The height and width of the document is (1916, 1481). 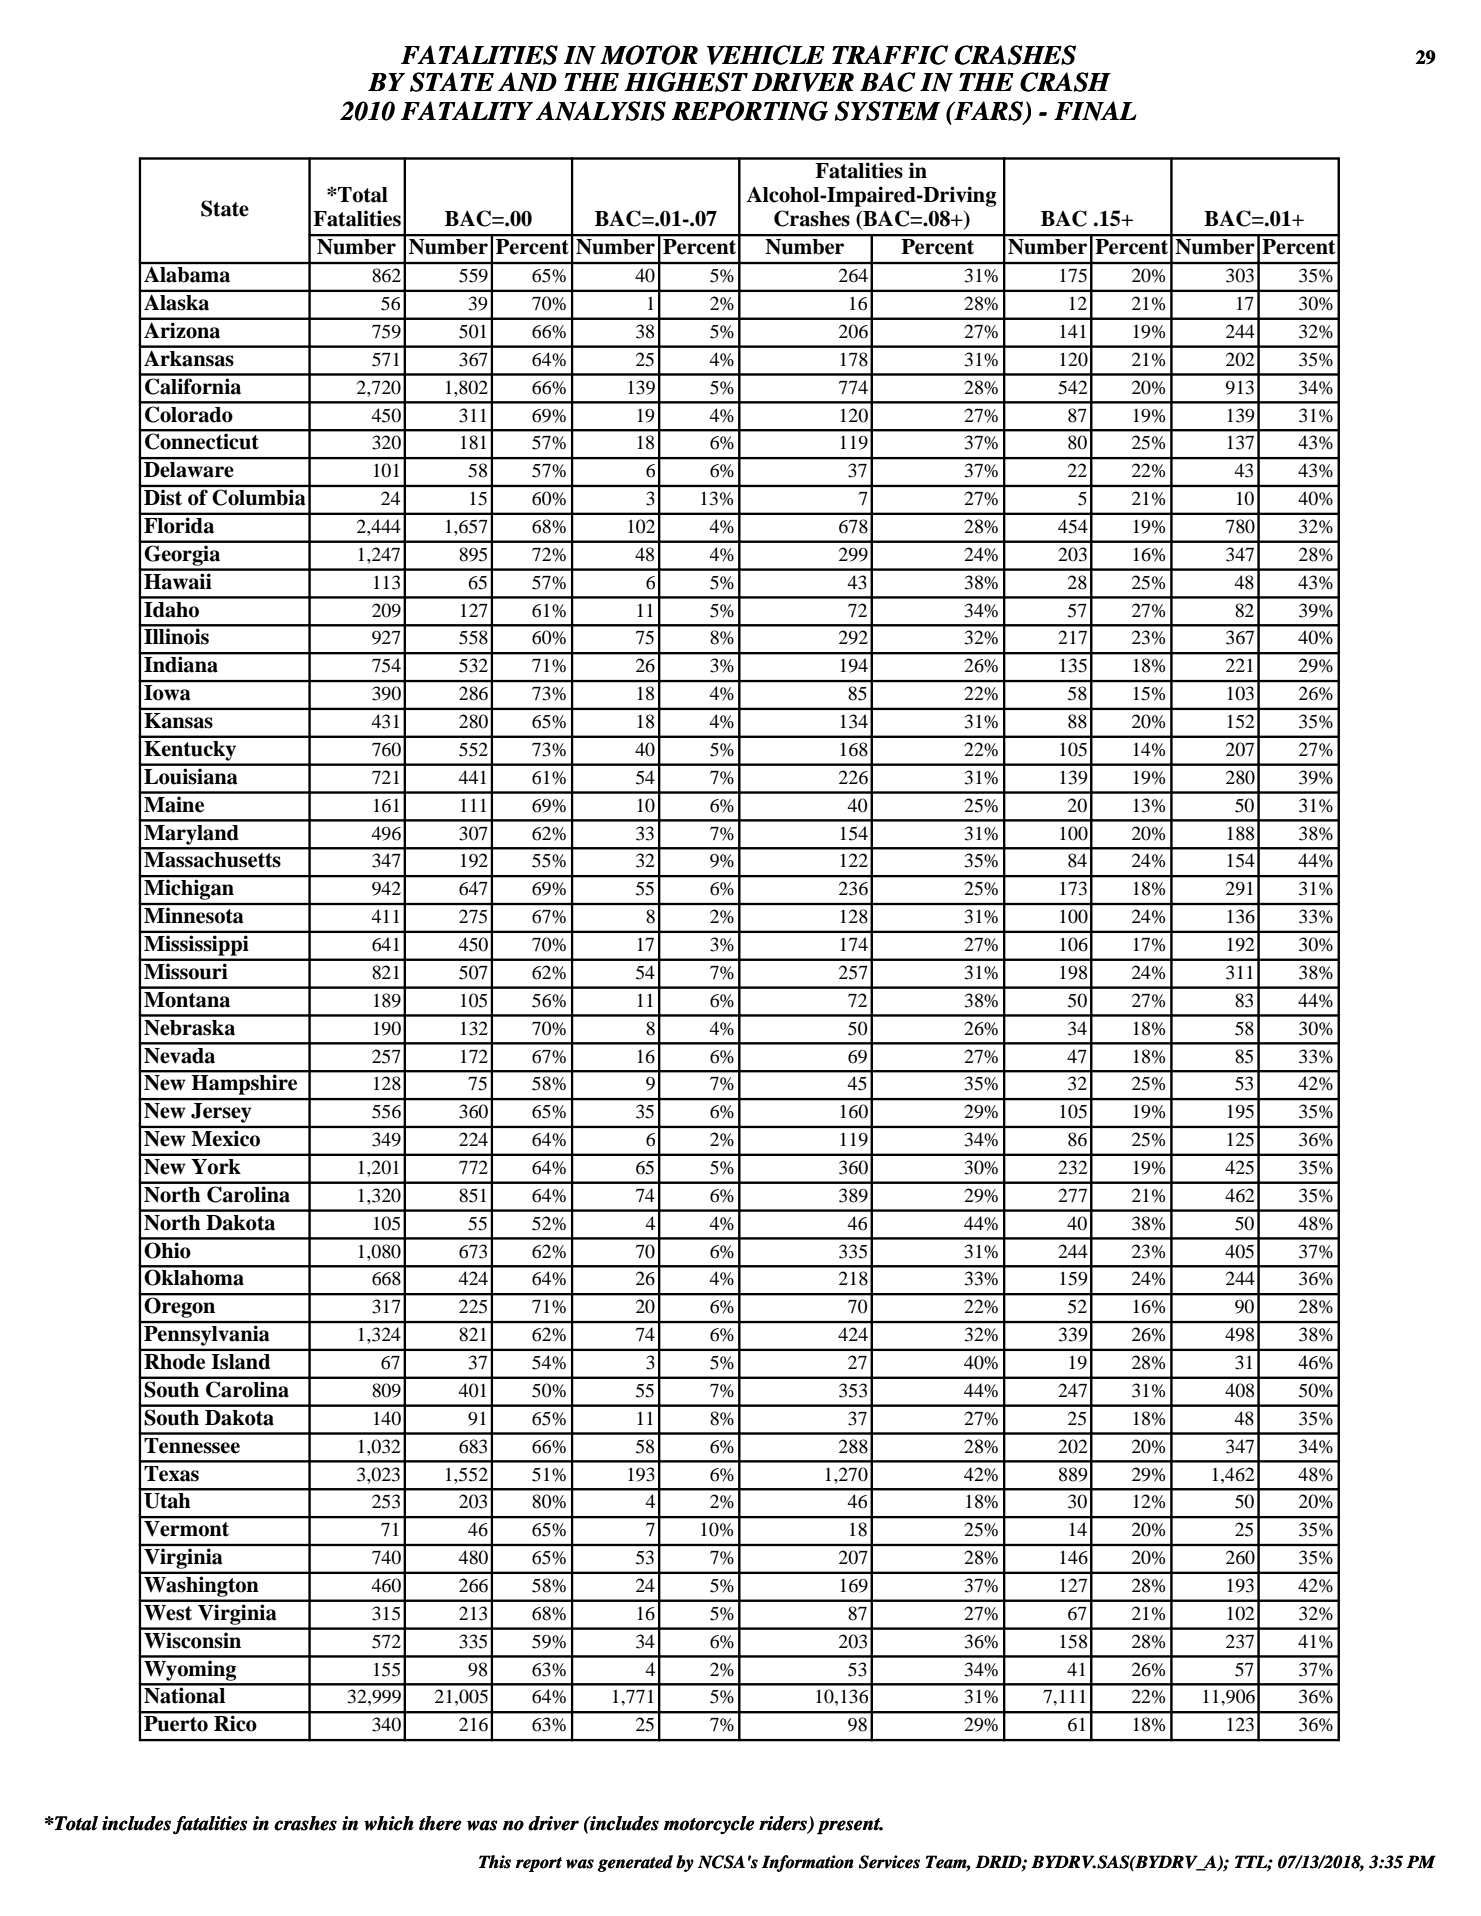 I want to click on Indiana, so click(x=181, y=664).
